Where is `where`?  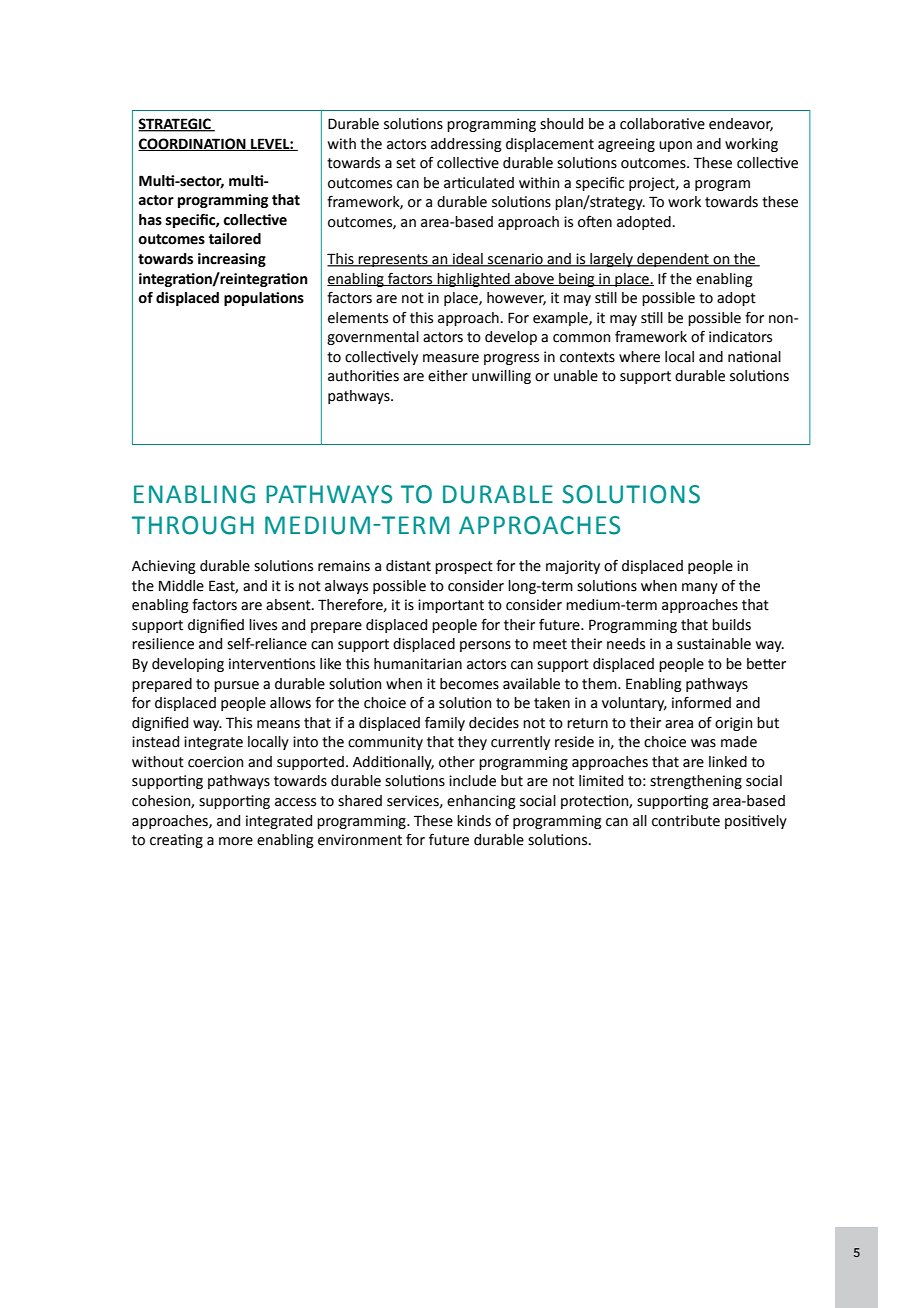
where is located at coordinates (639, 357).
